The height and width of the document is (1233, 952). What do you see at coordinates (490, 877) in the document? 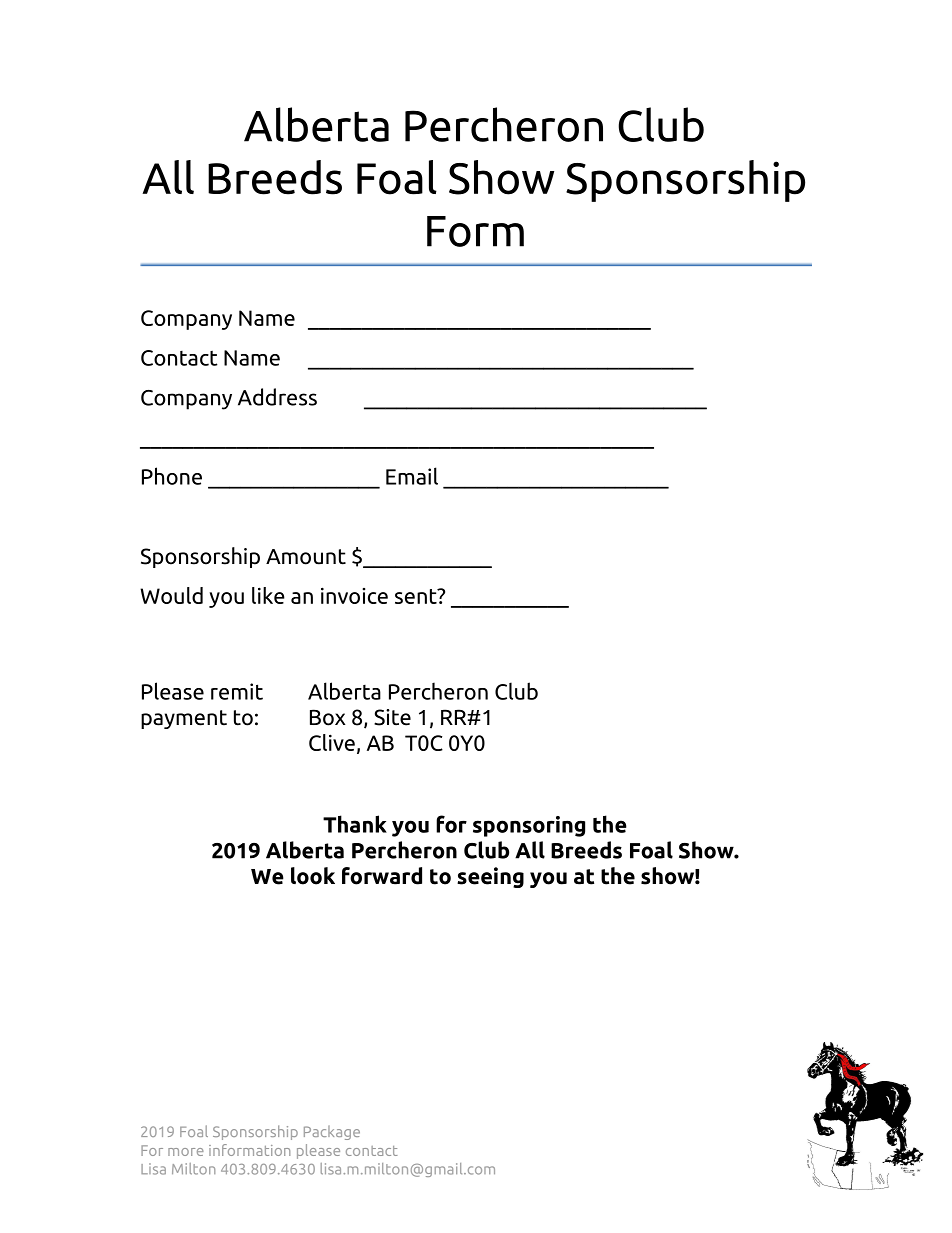
I see `seeing` at bounding box center [490, 877].
